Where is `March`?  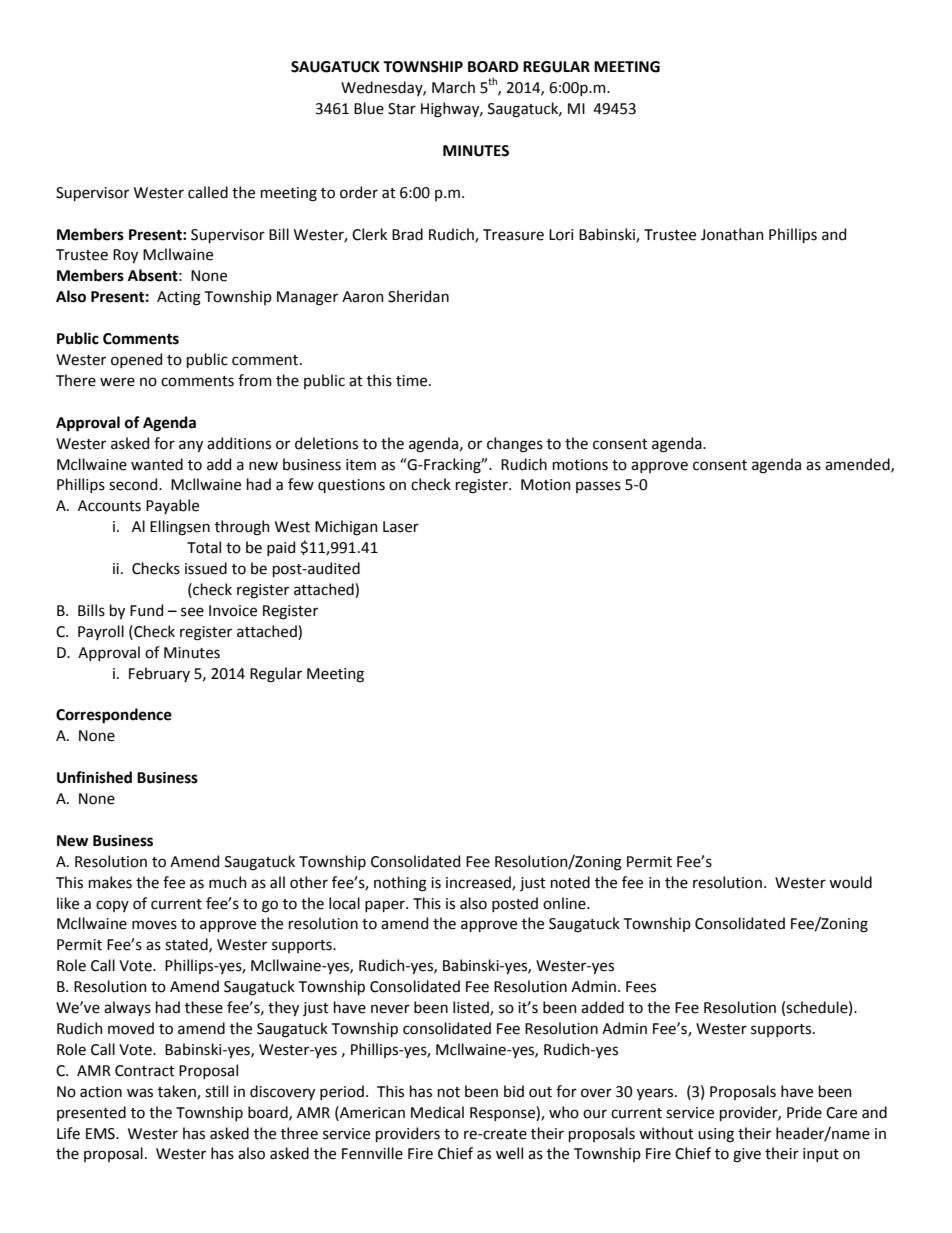 March is located at coordinates (453, 87).
